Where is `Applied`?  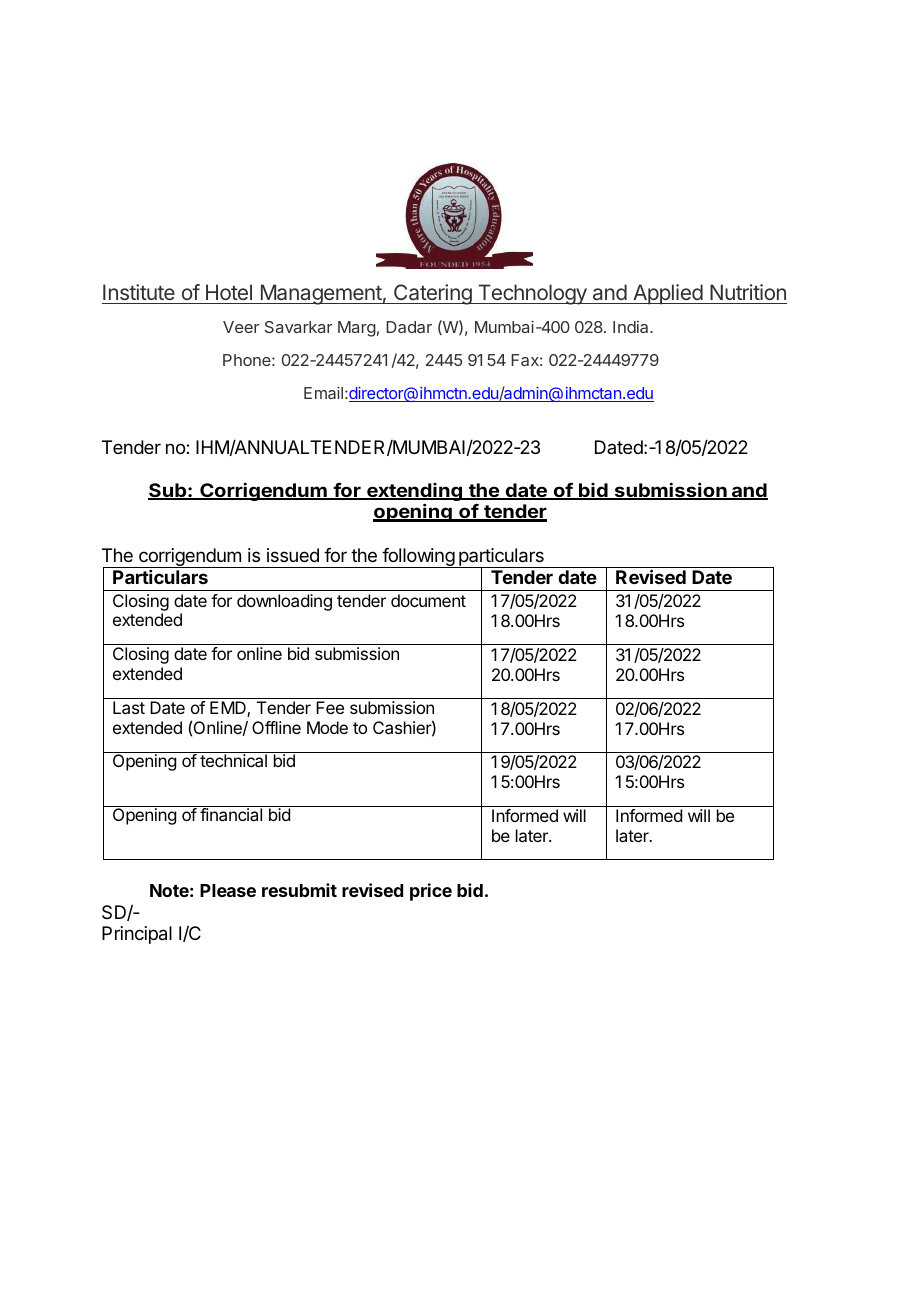 Applied is located at coordinates (667, 294).
